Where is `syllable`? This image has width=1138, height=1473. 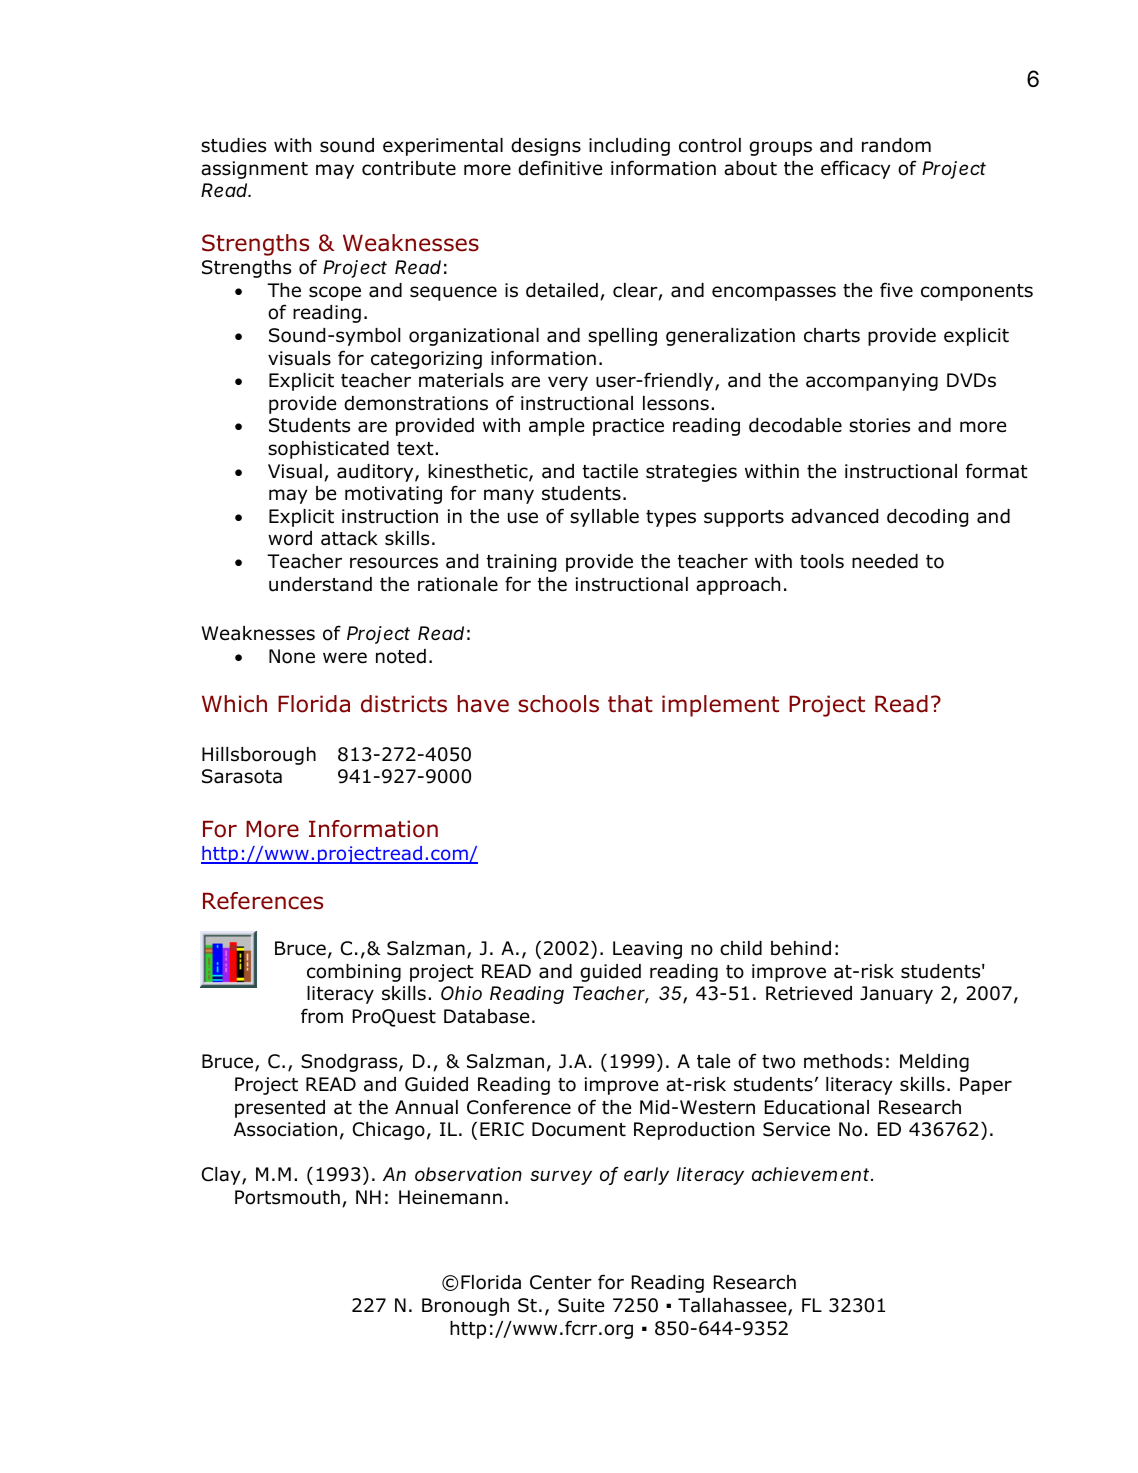 syllable is located at coordinates (604, 518).
